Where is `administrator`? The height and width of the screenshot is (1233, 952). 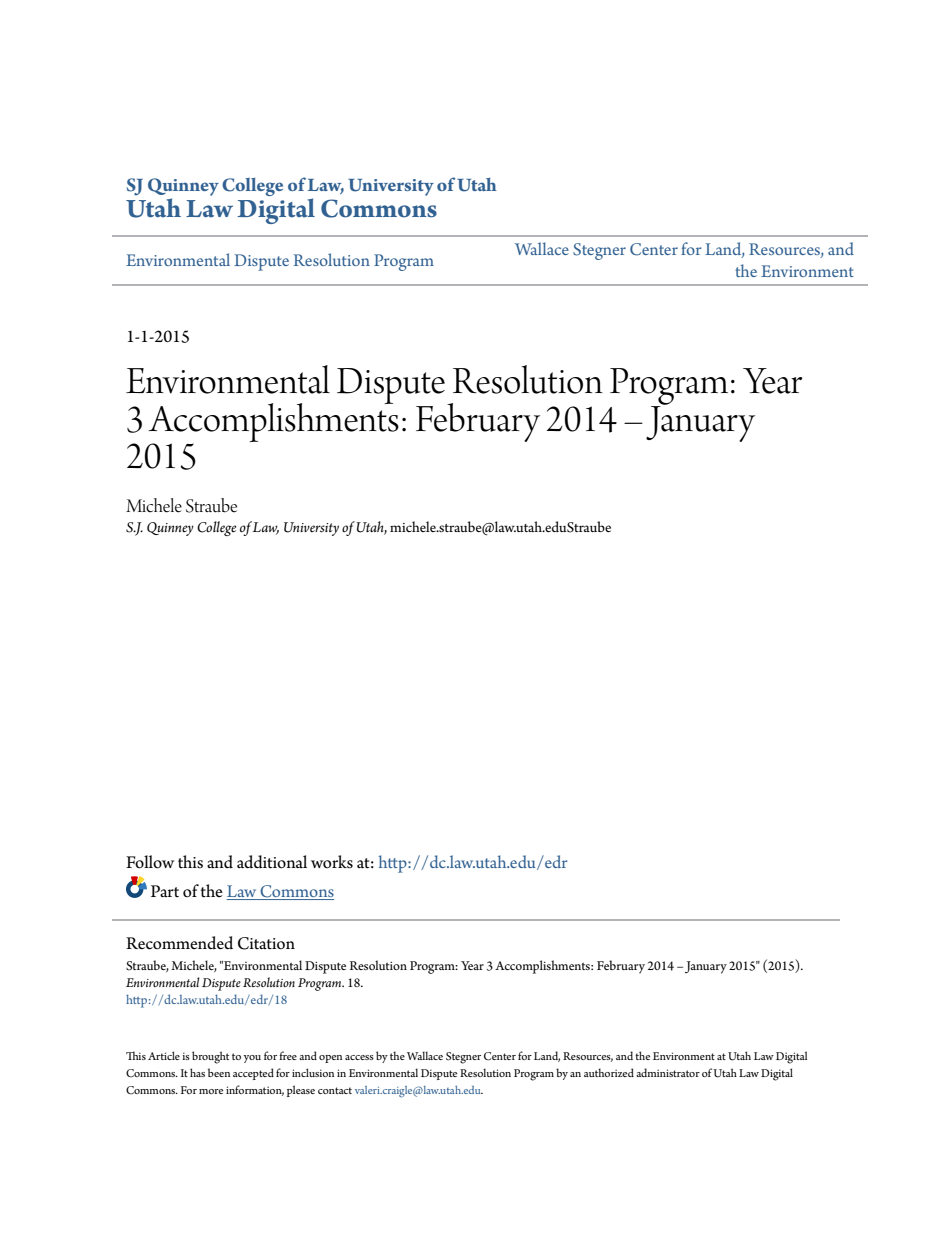 administrator is located at coordinates (668, 1072).
